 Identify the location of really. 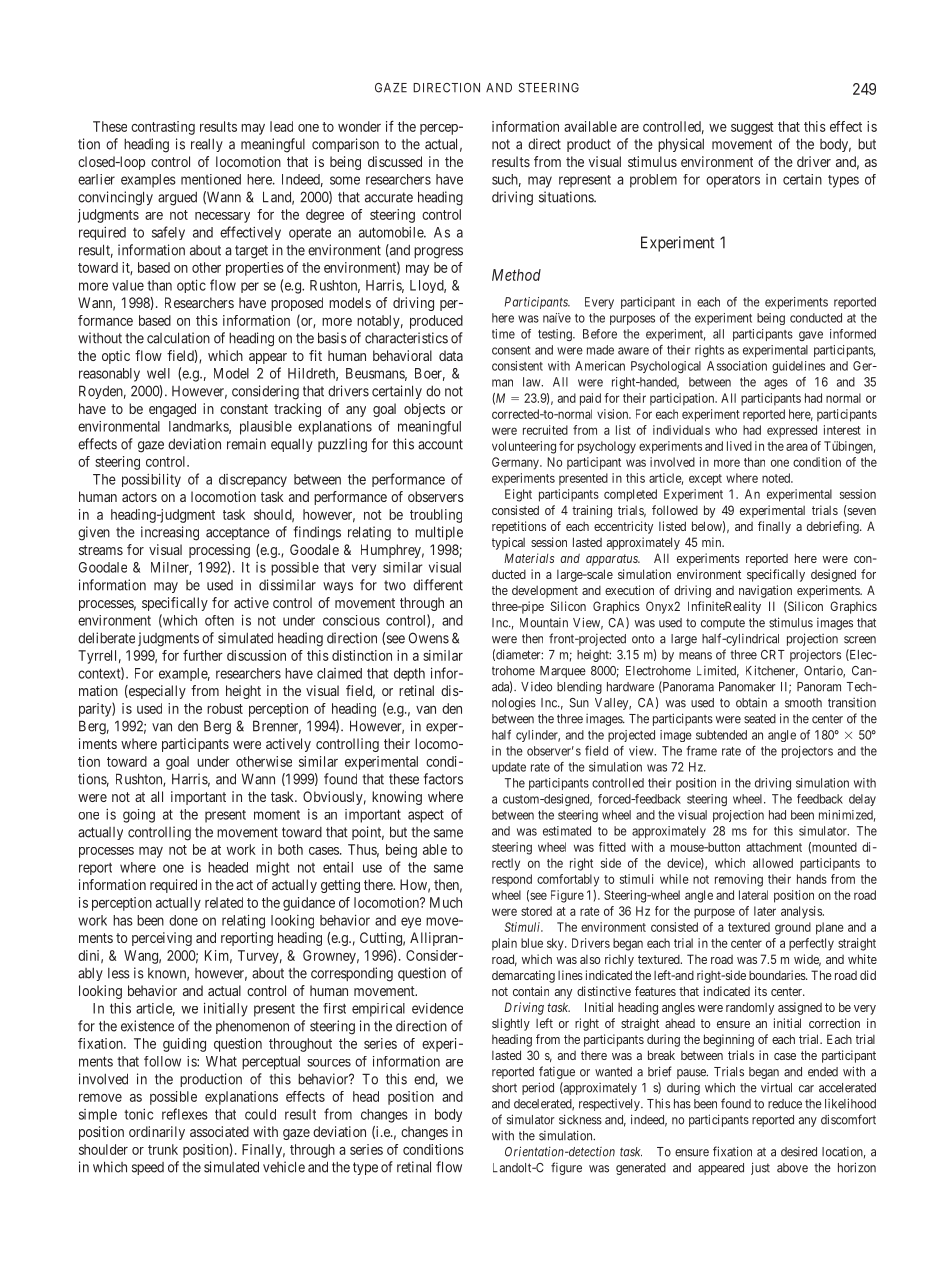
(207, 145).
